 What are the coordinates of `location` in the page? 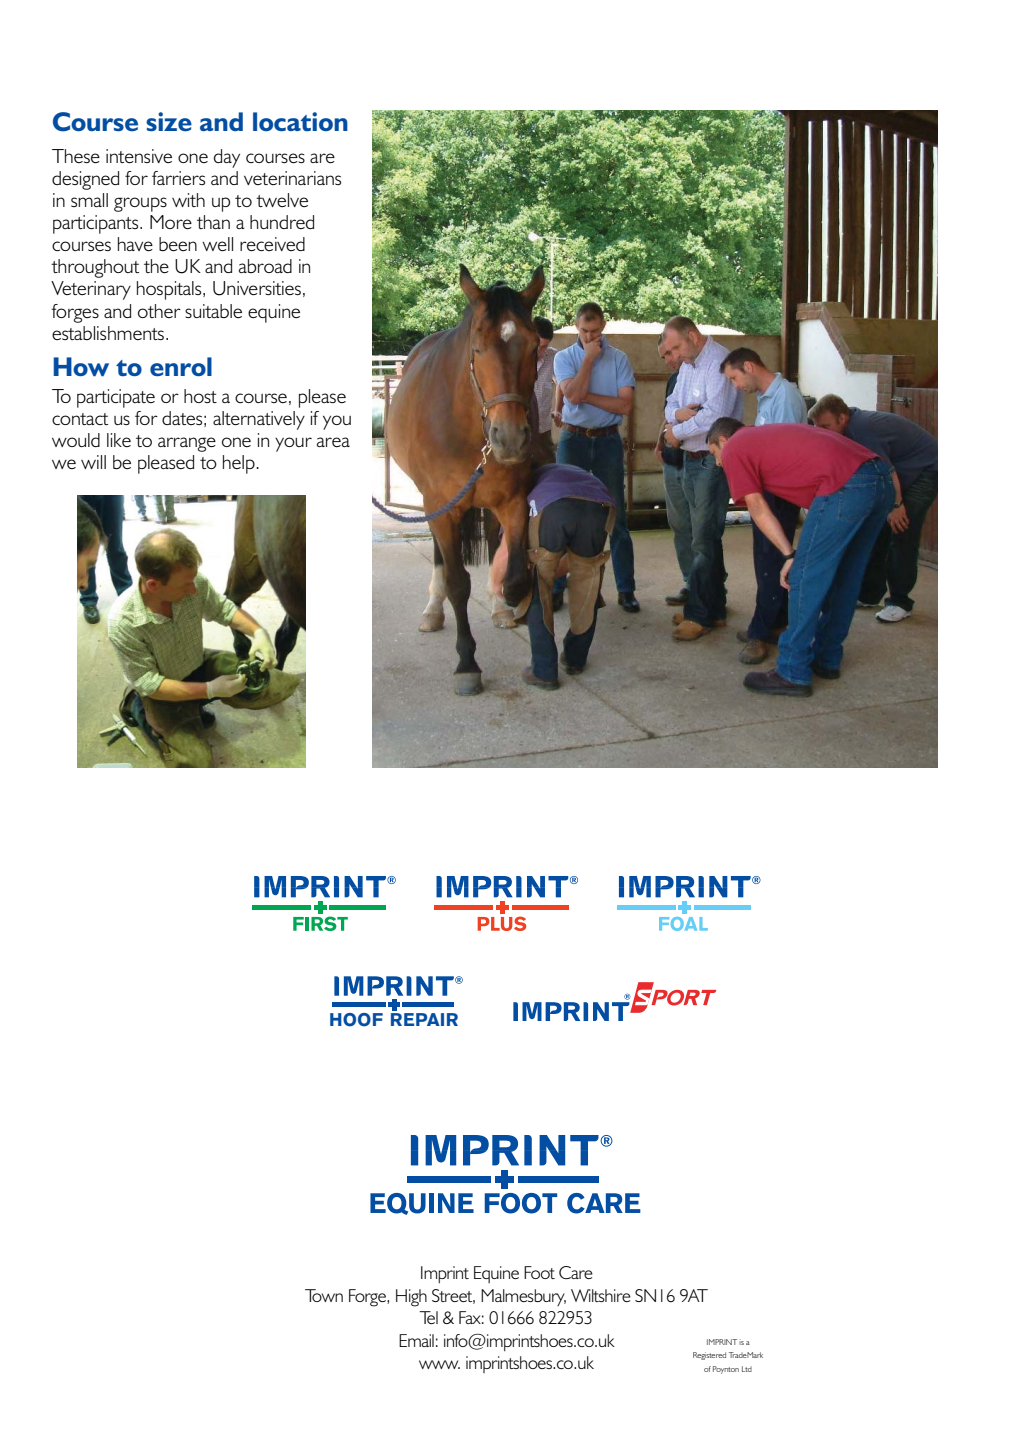 It's located at (300, 121).
